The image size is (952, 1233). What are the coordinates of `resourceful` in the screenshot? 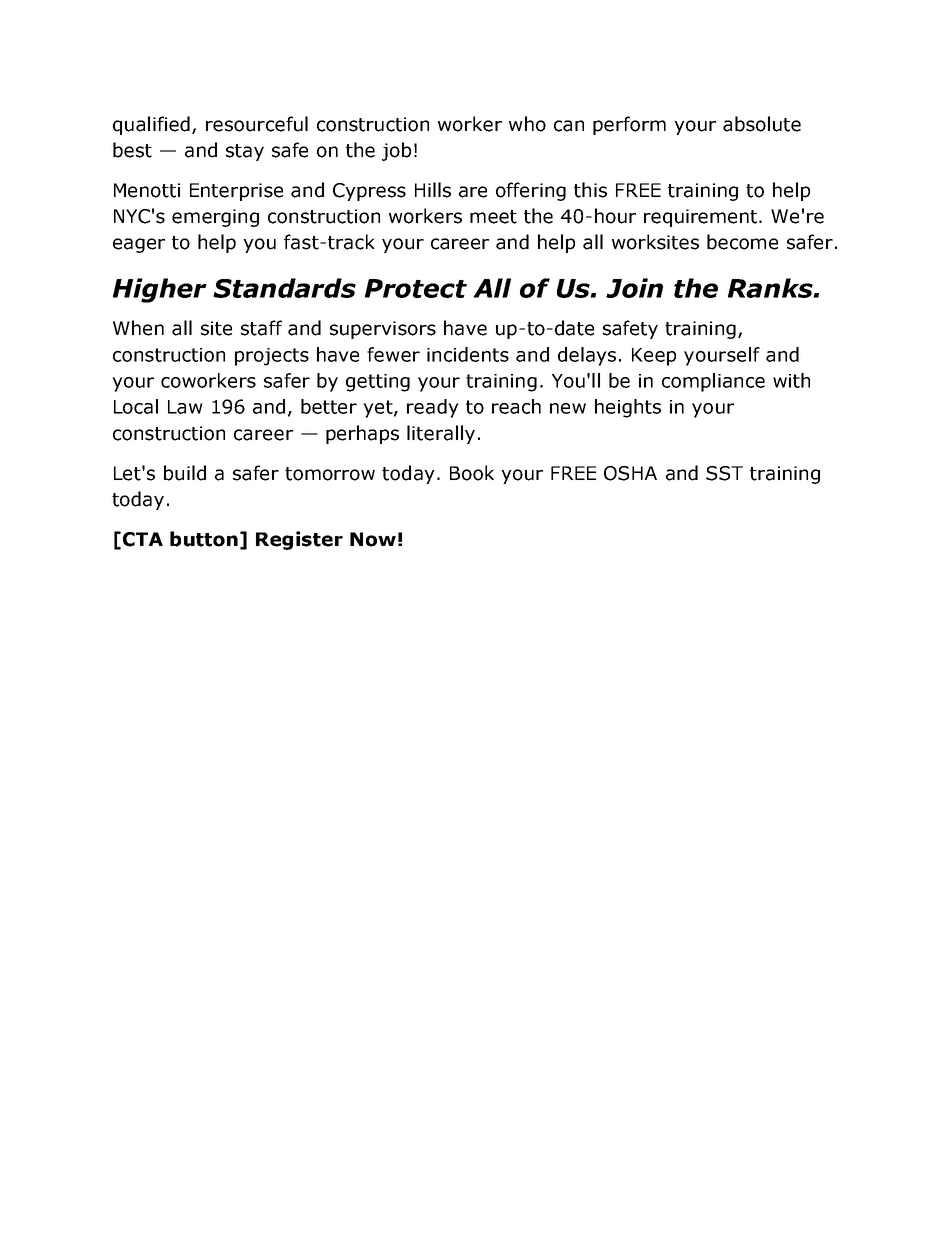 It's located at (257, 124).
